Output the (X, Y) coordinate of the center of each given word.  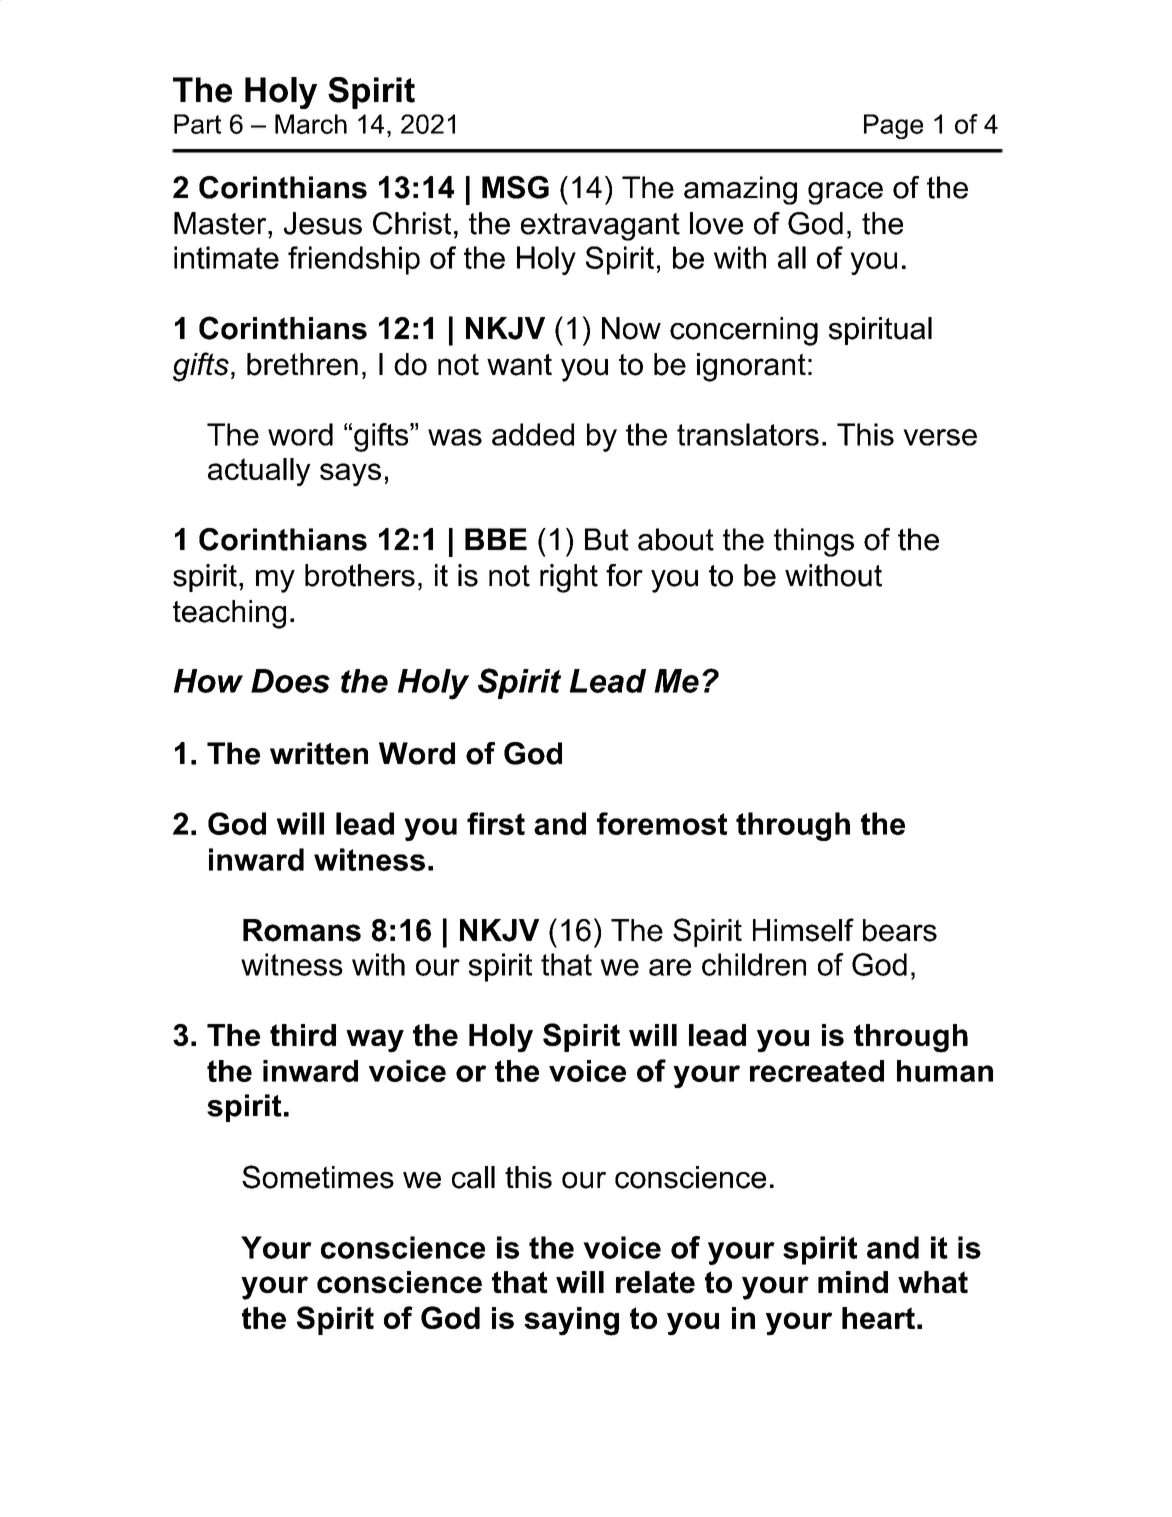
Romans (302, 930)
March (311, 124)
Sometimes (318, 1177)
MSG (515, 187)
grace (845, 193)
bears (900, 930)
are (670, 967)
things (814, 542)
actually (259, 472)
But (607, 539)
